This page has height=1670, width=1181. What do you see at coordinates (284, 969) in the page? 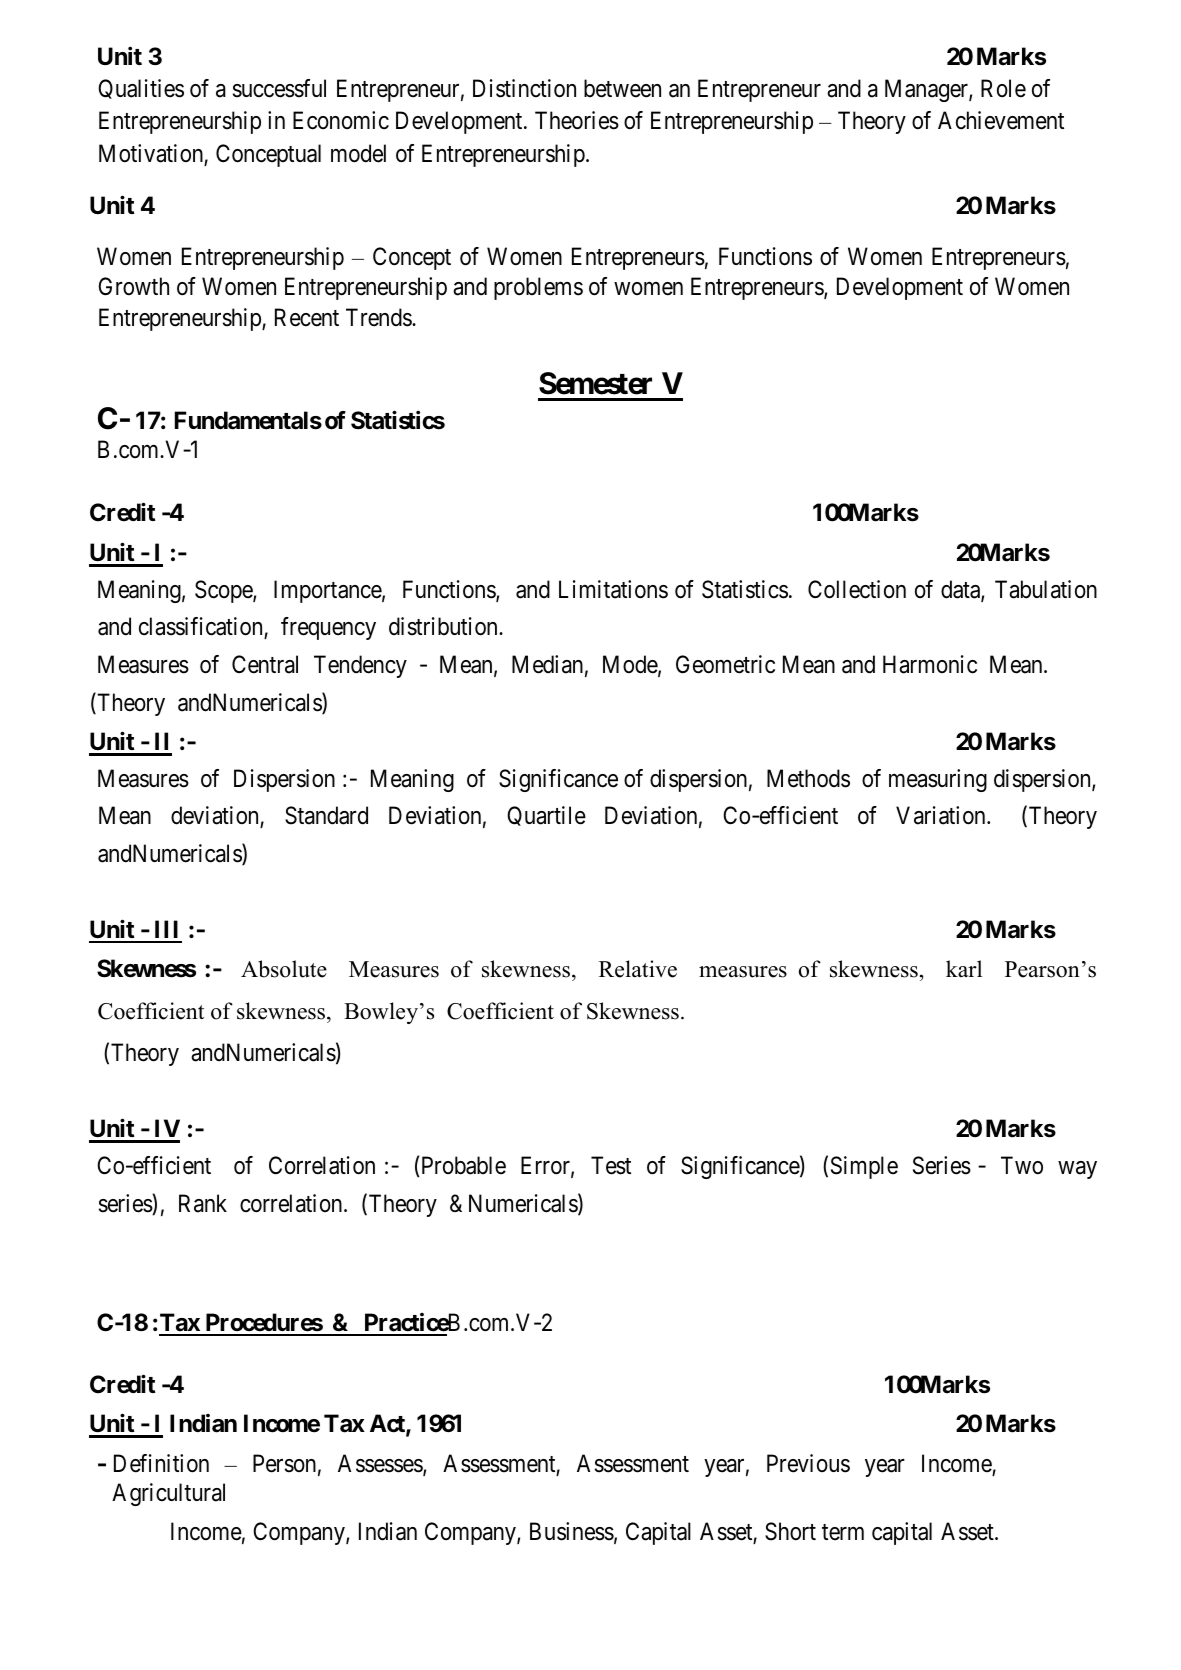
I see `Absolute` at bounding box center [284, 969].
